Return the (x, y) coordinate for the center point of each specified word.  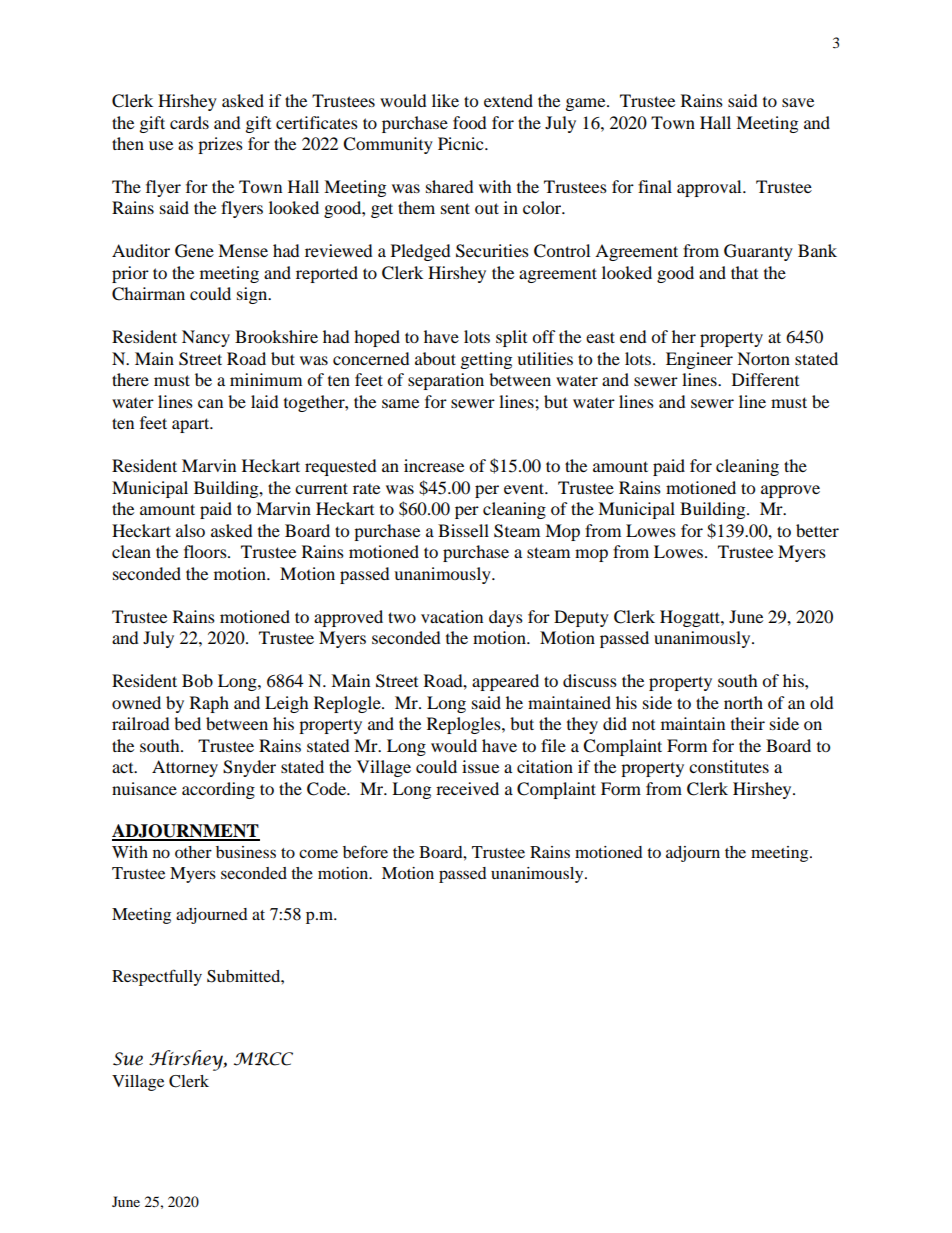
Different (765, 379)
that (744, 272)
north (743, 702)
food (470, 122)
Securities (492, 251)
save (798, 102)
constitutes (729, 766)
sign (253, 295)
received (467, 788)
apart (192, 425)
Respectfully (157, 977)
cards (189, 122)
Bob (197, 680)
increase (434, 465)
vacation (452, 616)
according (218, 790)
